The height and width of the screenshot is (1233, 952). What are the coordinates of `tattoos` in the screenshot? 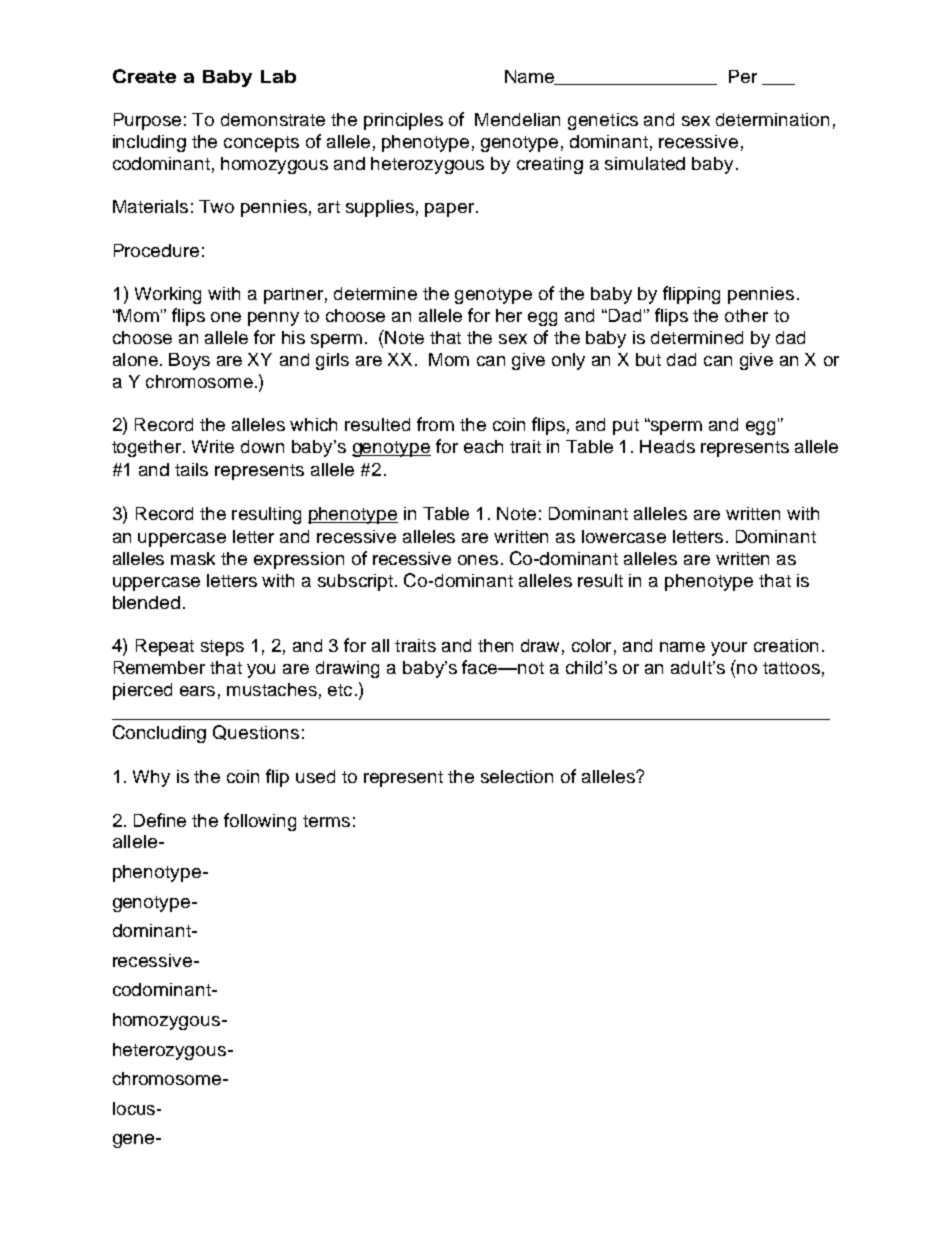 It's located at (791, 668).
